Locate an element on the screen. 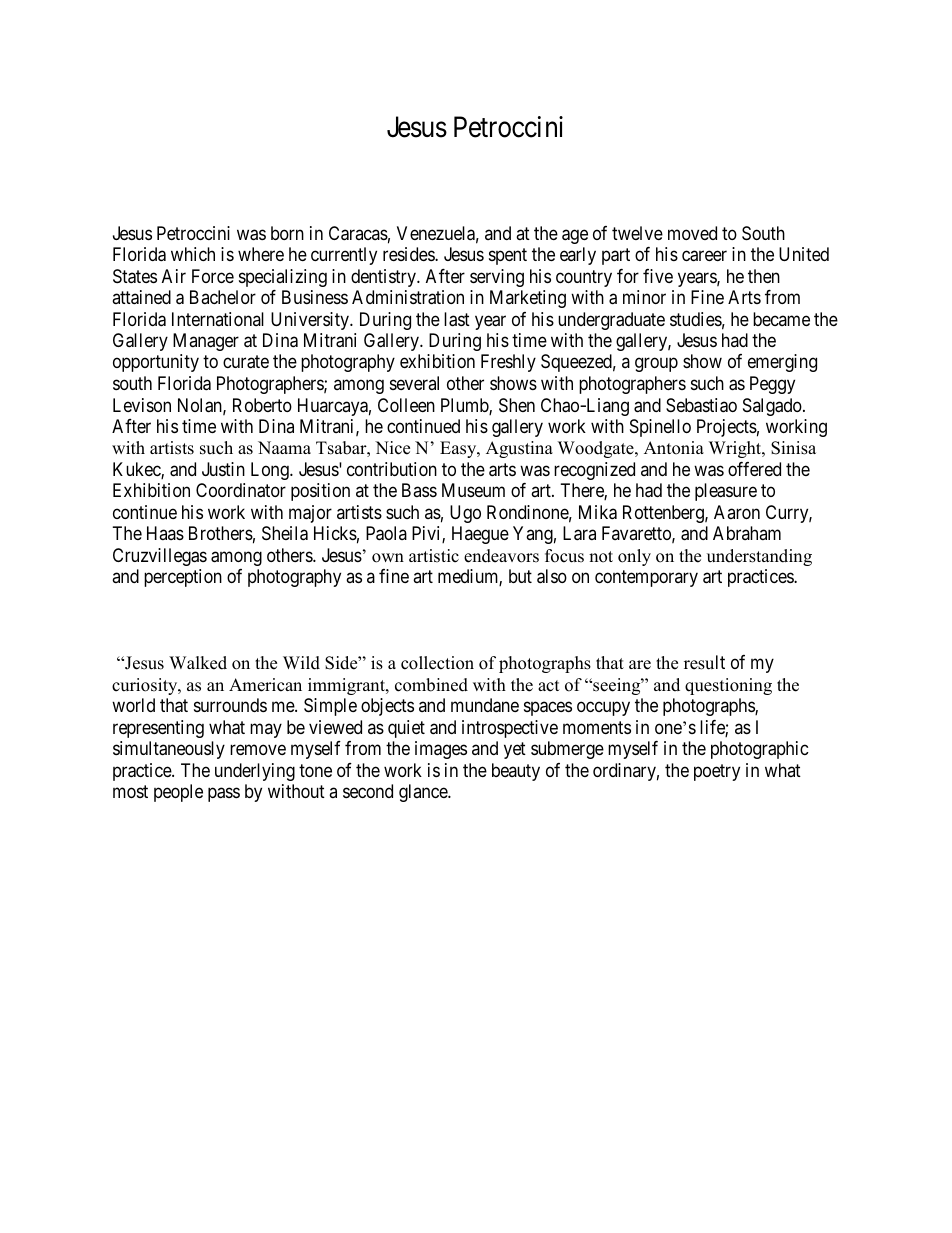 The height and width of the screenshot is (1233, 952). which is located at coordinates (193, 254).
